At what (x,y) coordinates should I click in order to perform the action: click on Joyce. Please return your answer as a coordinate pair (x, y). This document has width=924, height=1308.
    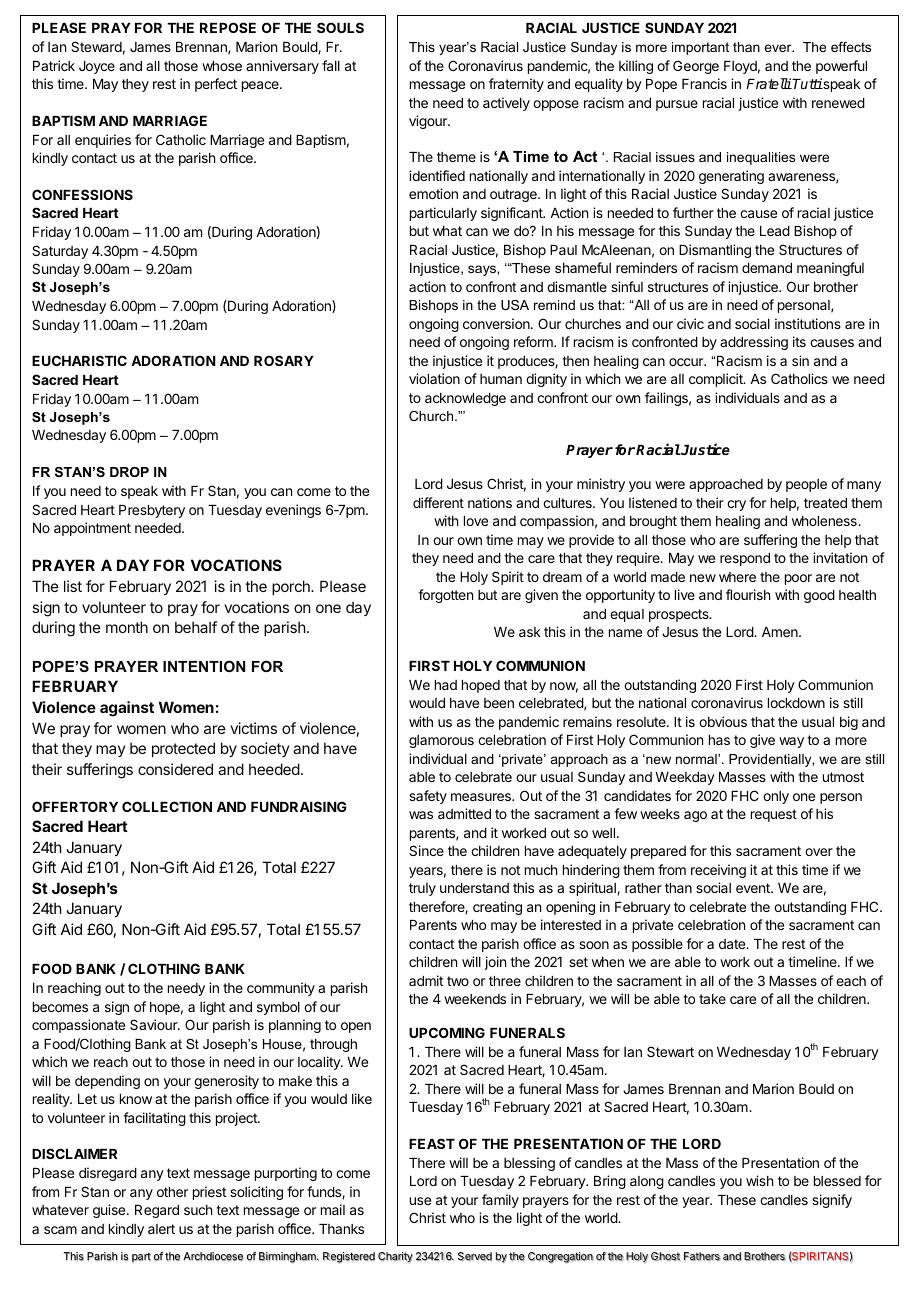
    Looking at the image, I should click on (97, 67).
